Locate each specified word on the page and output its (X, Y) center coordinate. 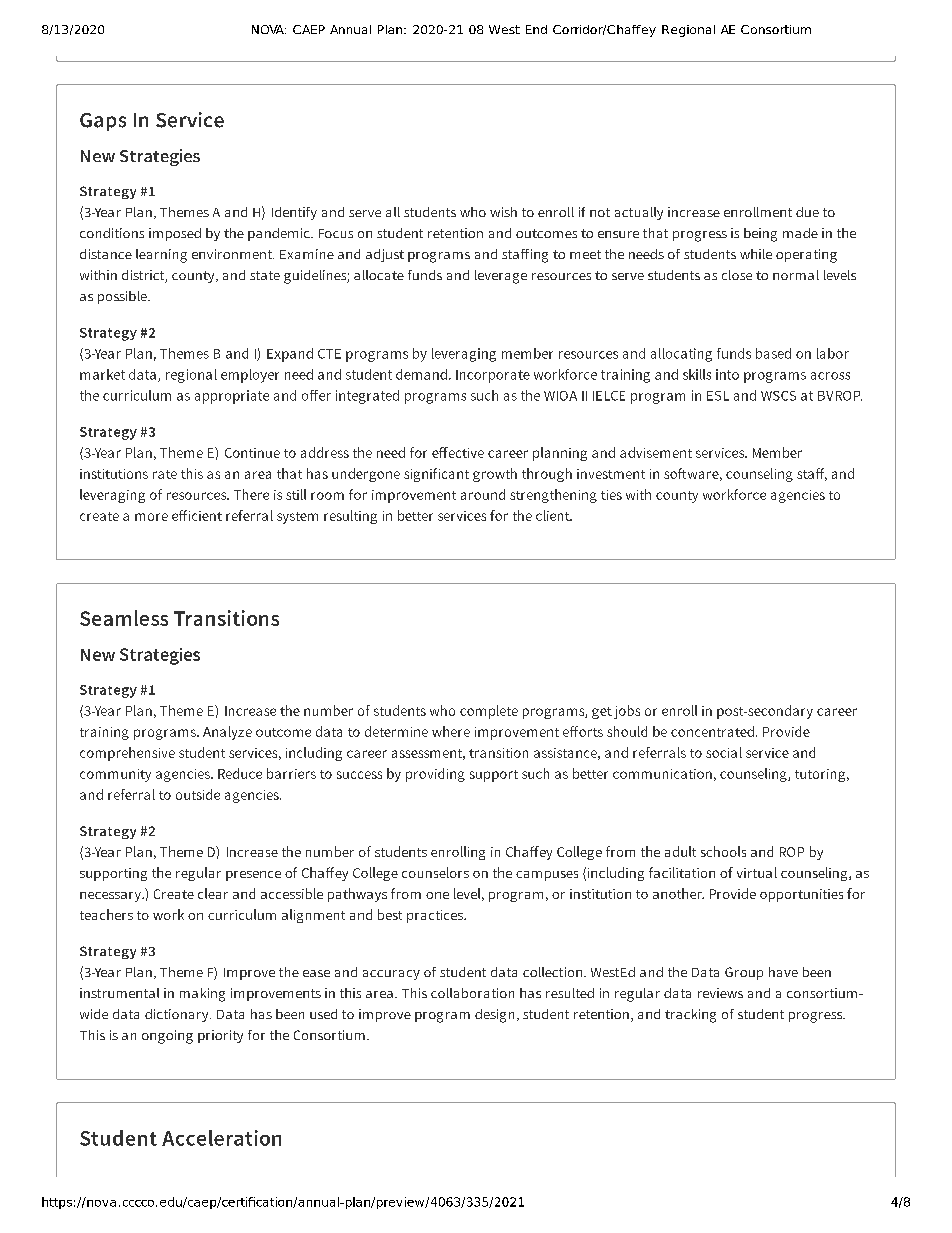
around (483, 494)
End (536, 29)
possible (123, 297)
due (807, 212)
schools (723, 851)
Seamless (124, 618)
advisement (656, 452)
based (773, 353)
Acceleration (221, 1138)
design (494, 1016)
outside (198, 794)
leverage (501, 277)
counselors (435, 872)
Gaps (103, 122)
